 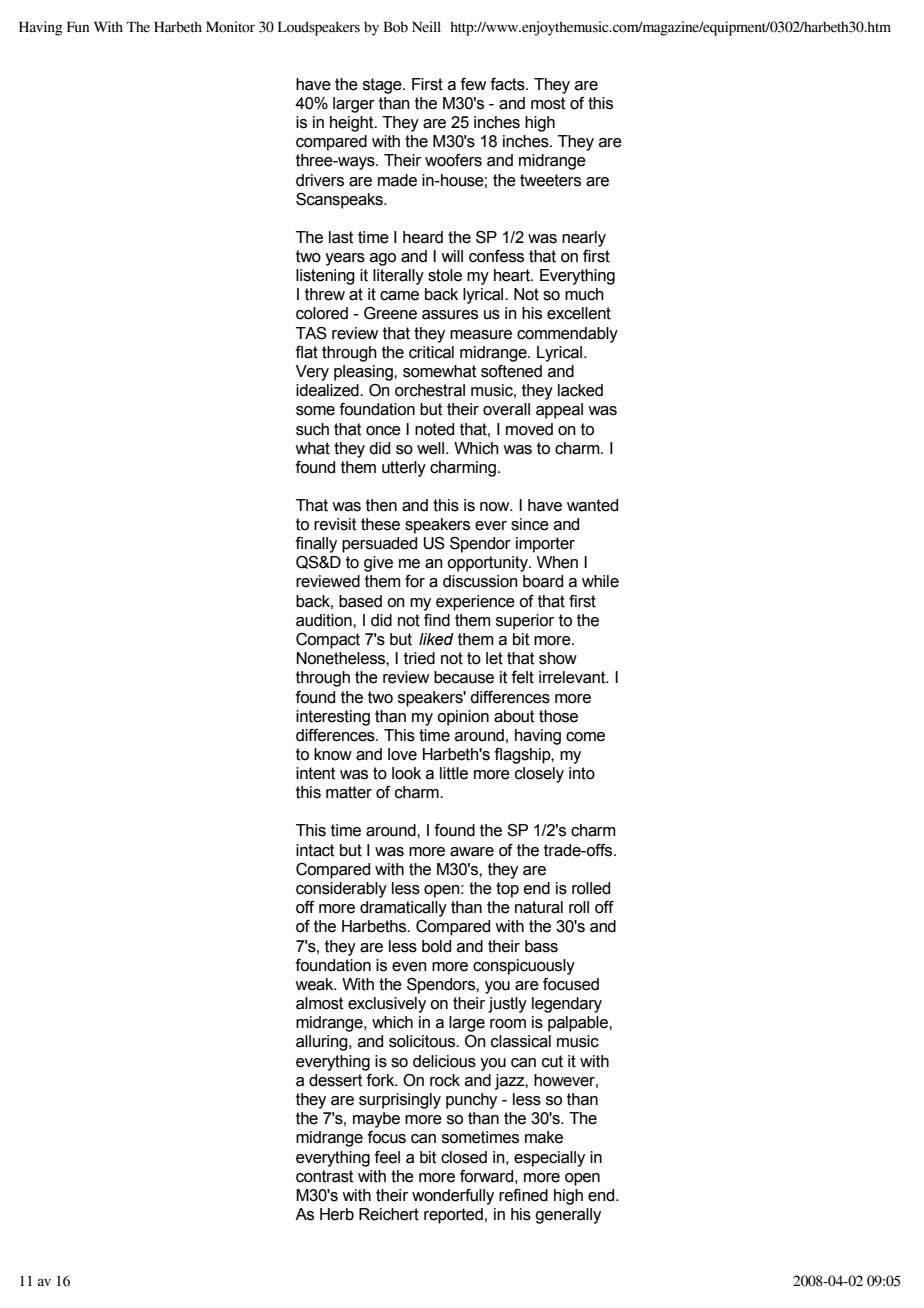 I want to click on listening, so click(x=325, y=277).
